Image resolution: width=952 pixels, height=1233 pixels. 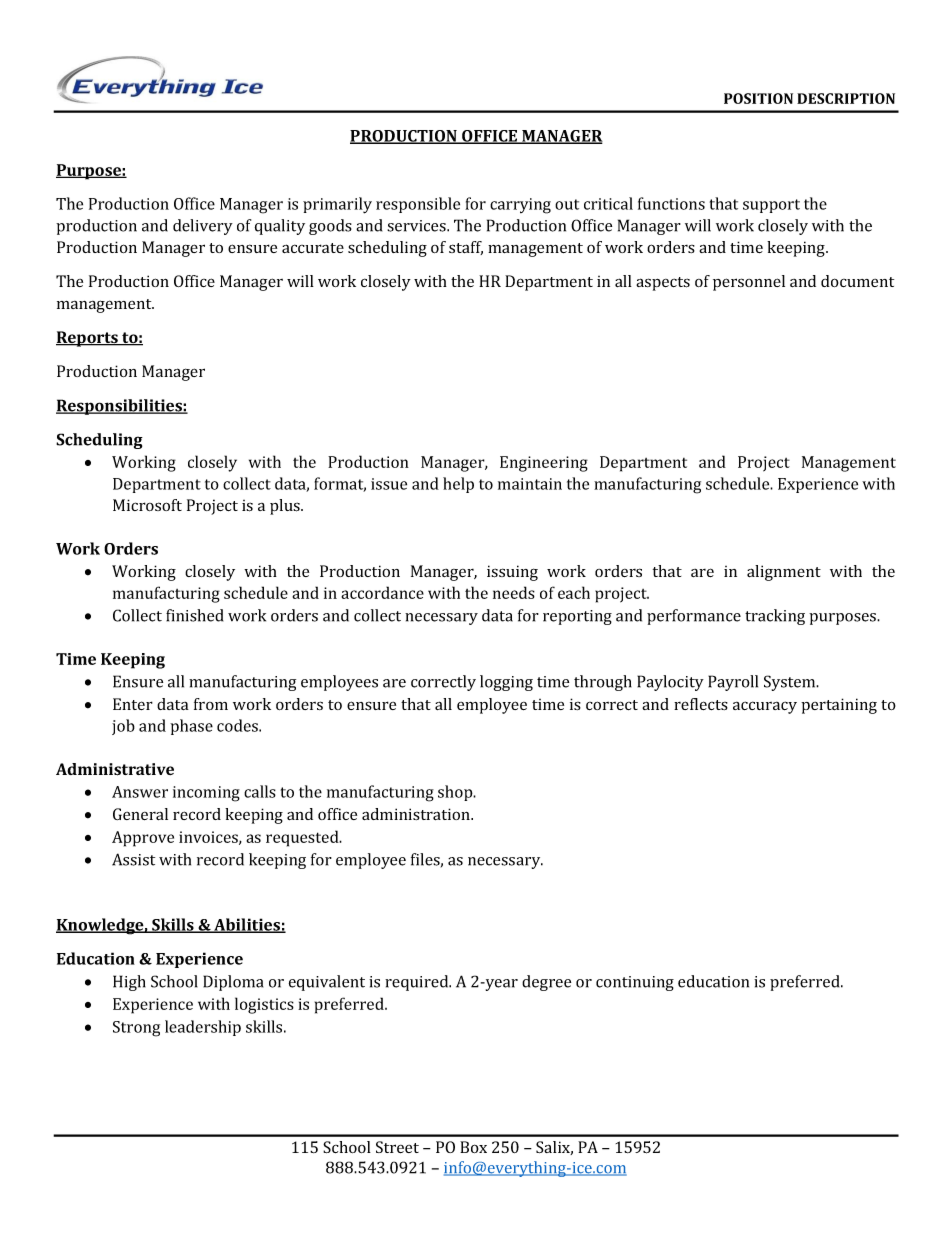 What do you see at coordinates (473, 1147) in the screenshot?
I see `Box` at bounding box center [473, 1147].
